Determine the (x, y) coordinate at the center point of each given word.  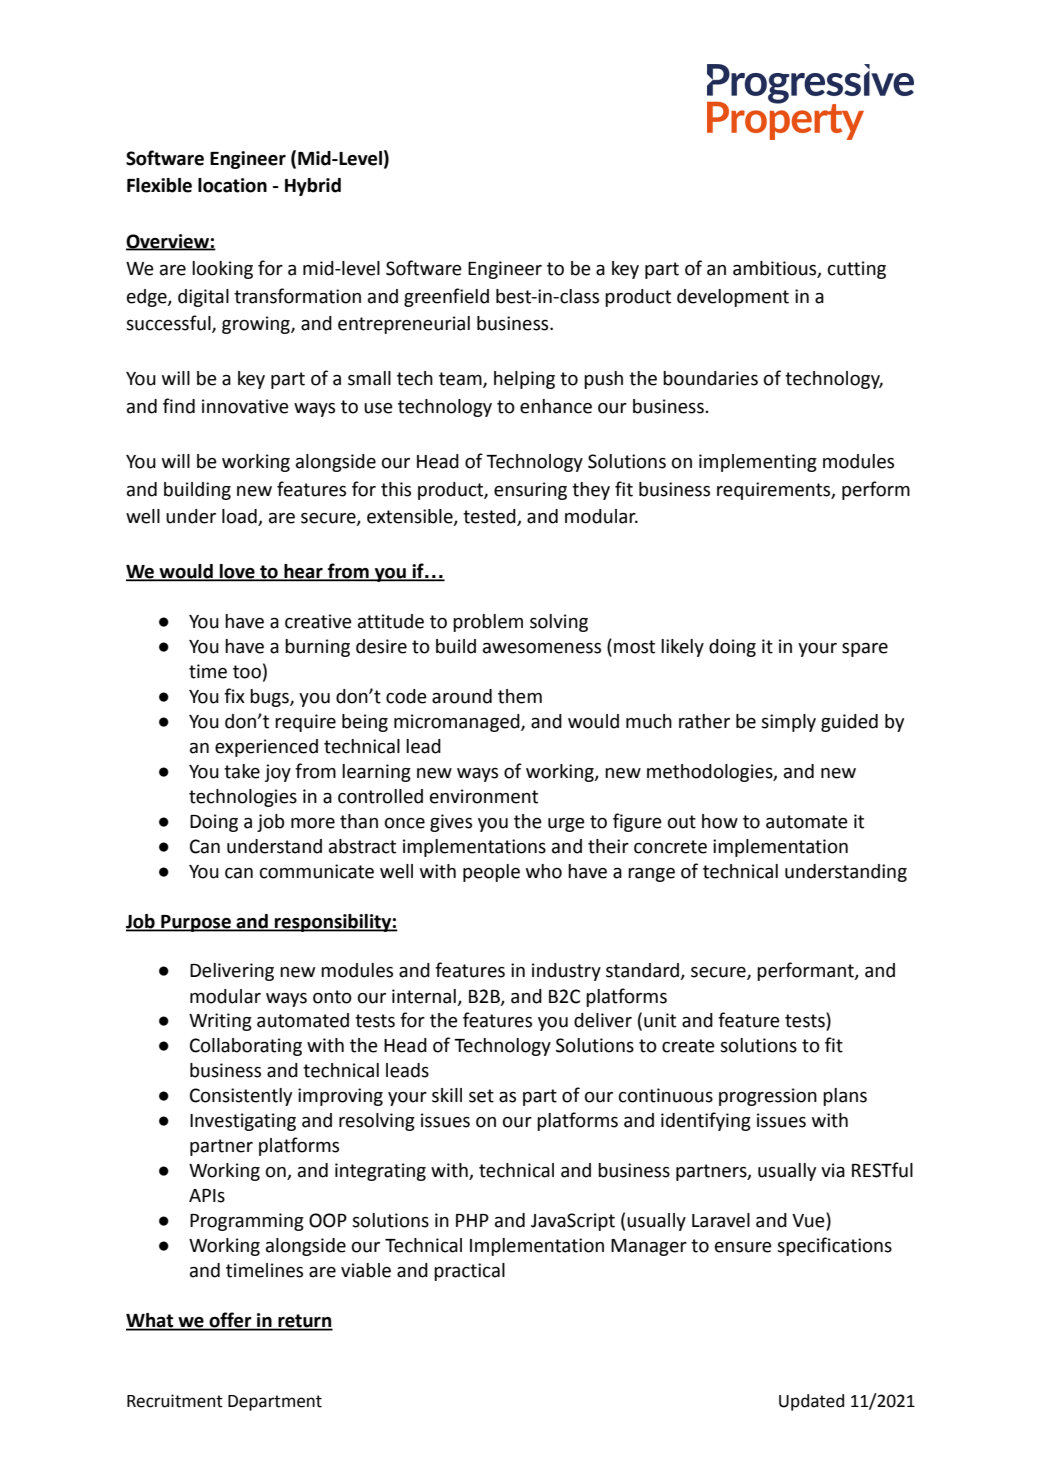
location (232, 185)
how (720, 821)
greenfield (446, 297)
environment (484, 796)
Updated (811, 1402)
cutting (857, 270)
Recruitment (175, 1401)
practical (469, 1272)
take (242, 771)
